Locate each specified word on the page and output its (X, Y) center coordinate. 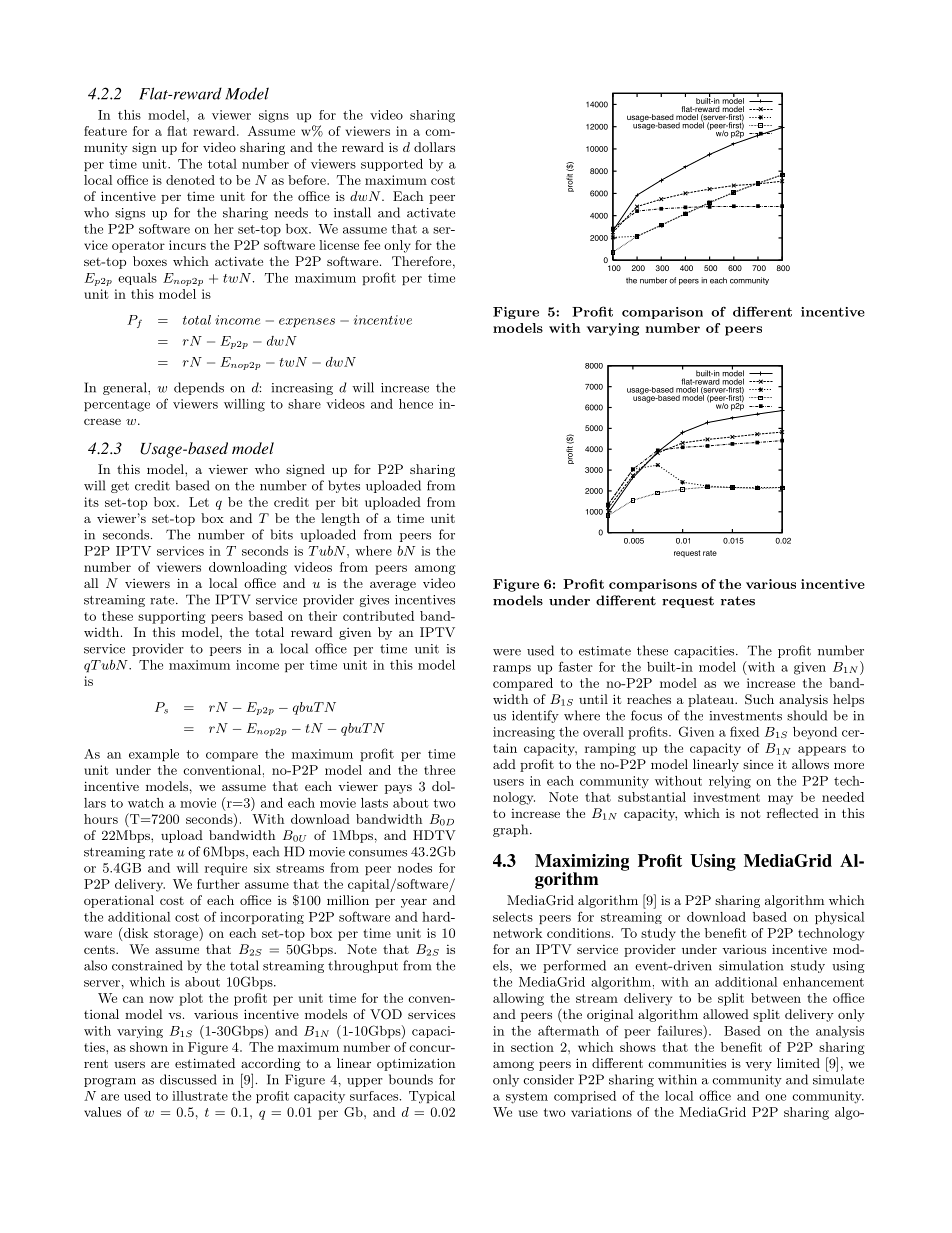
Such (759, 699)
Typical (432, 1097)
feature (105, 131)
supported (392, 165)
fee (372, 245)
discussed (188, 1079)
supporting (171, 617)
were (507, 652)
